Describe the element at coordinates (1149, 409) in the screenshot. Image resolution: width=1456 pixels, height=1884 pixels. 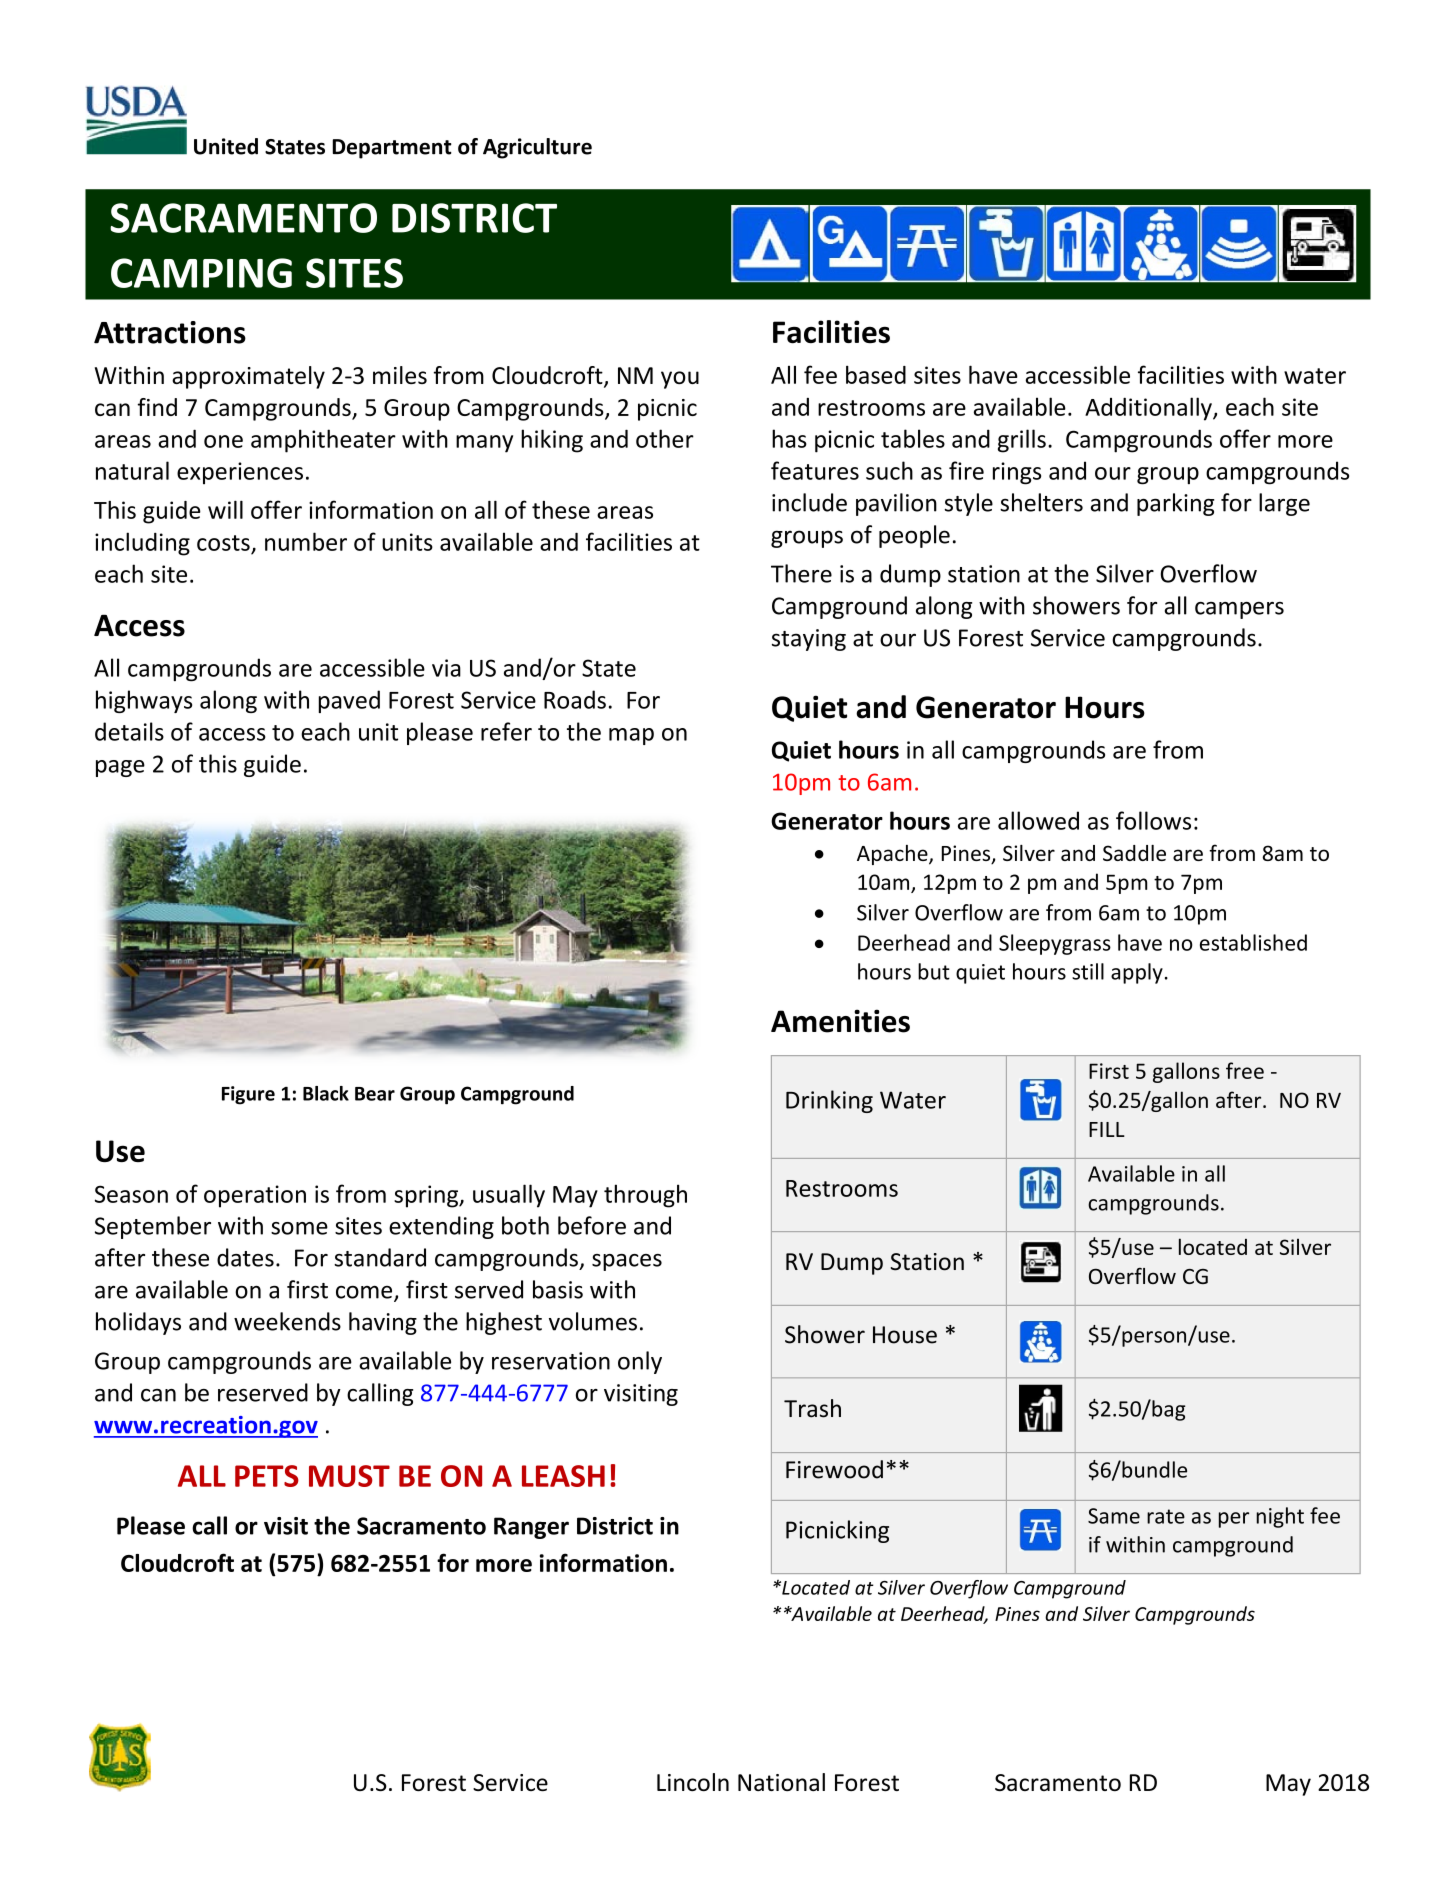
I see `Additionally` at that location.
